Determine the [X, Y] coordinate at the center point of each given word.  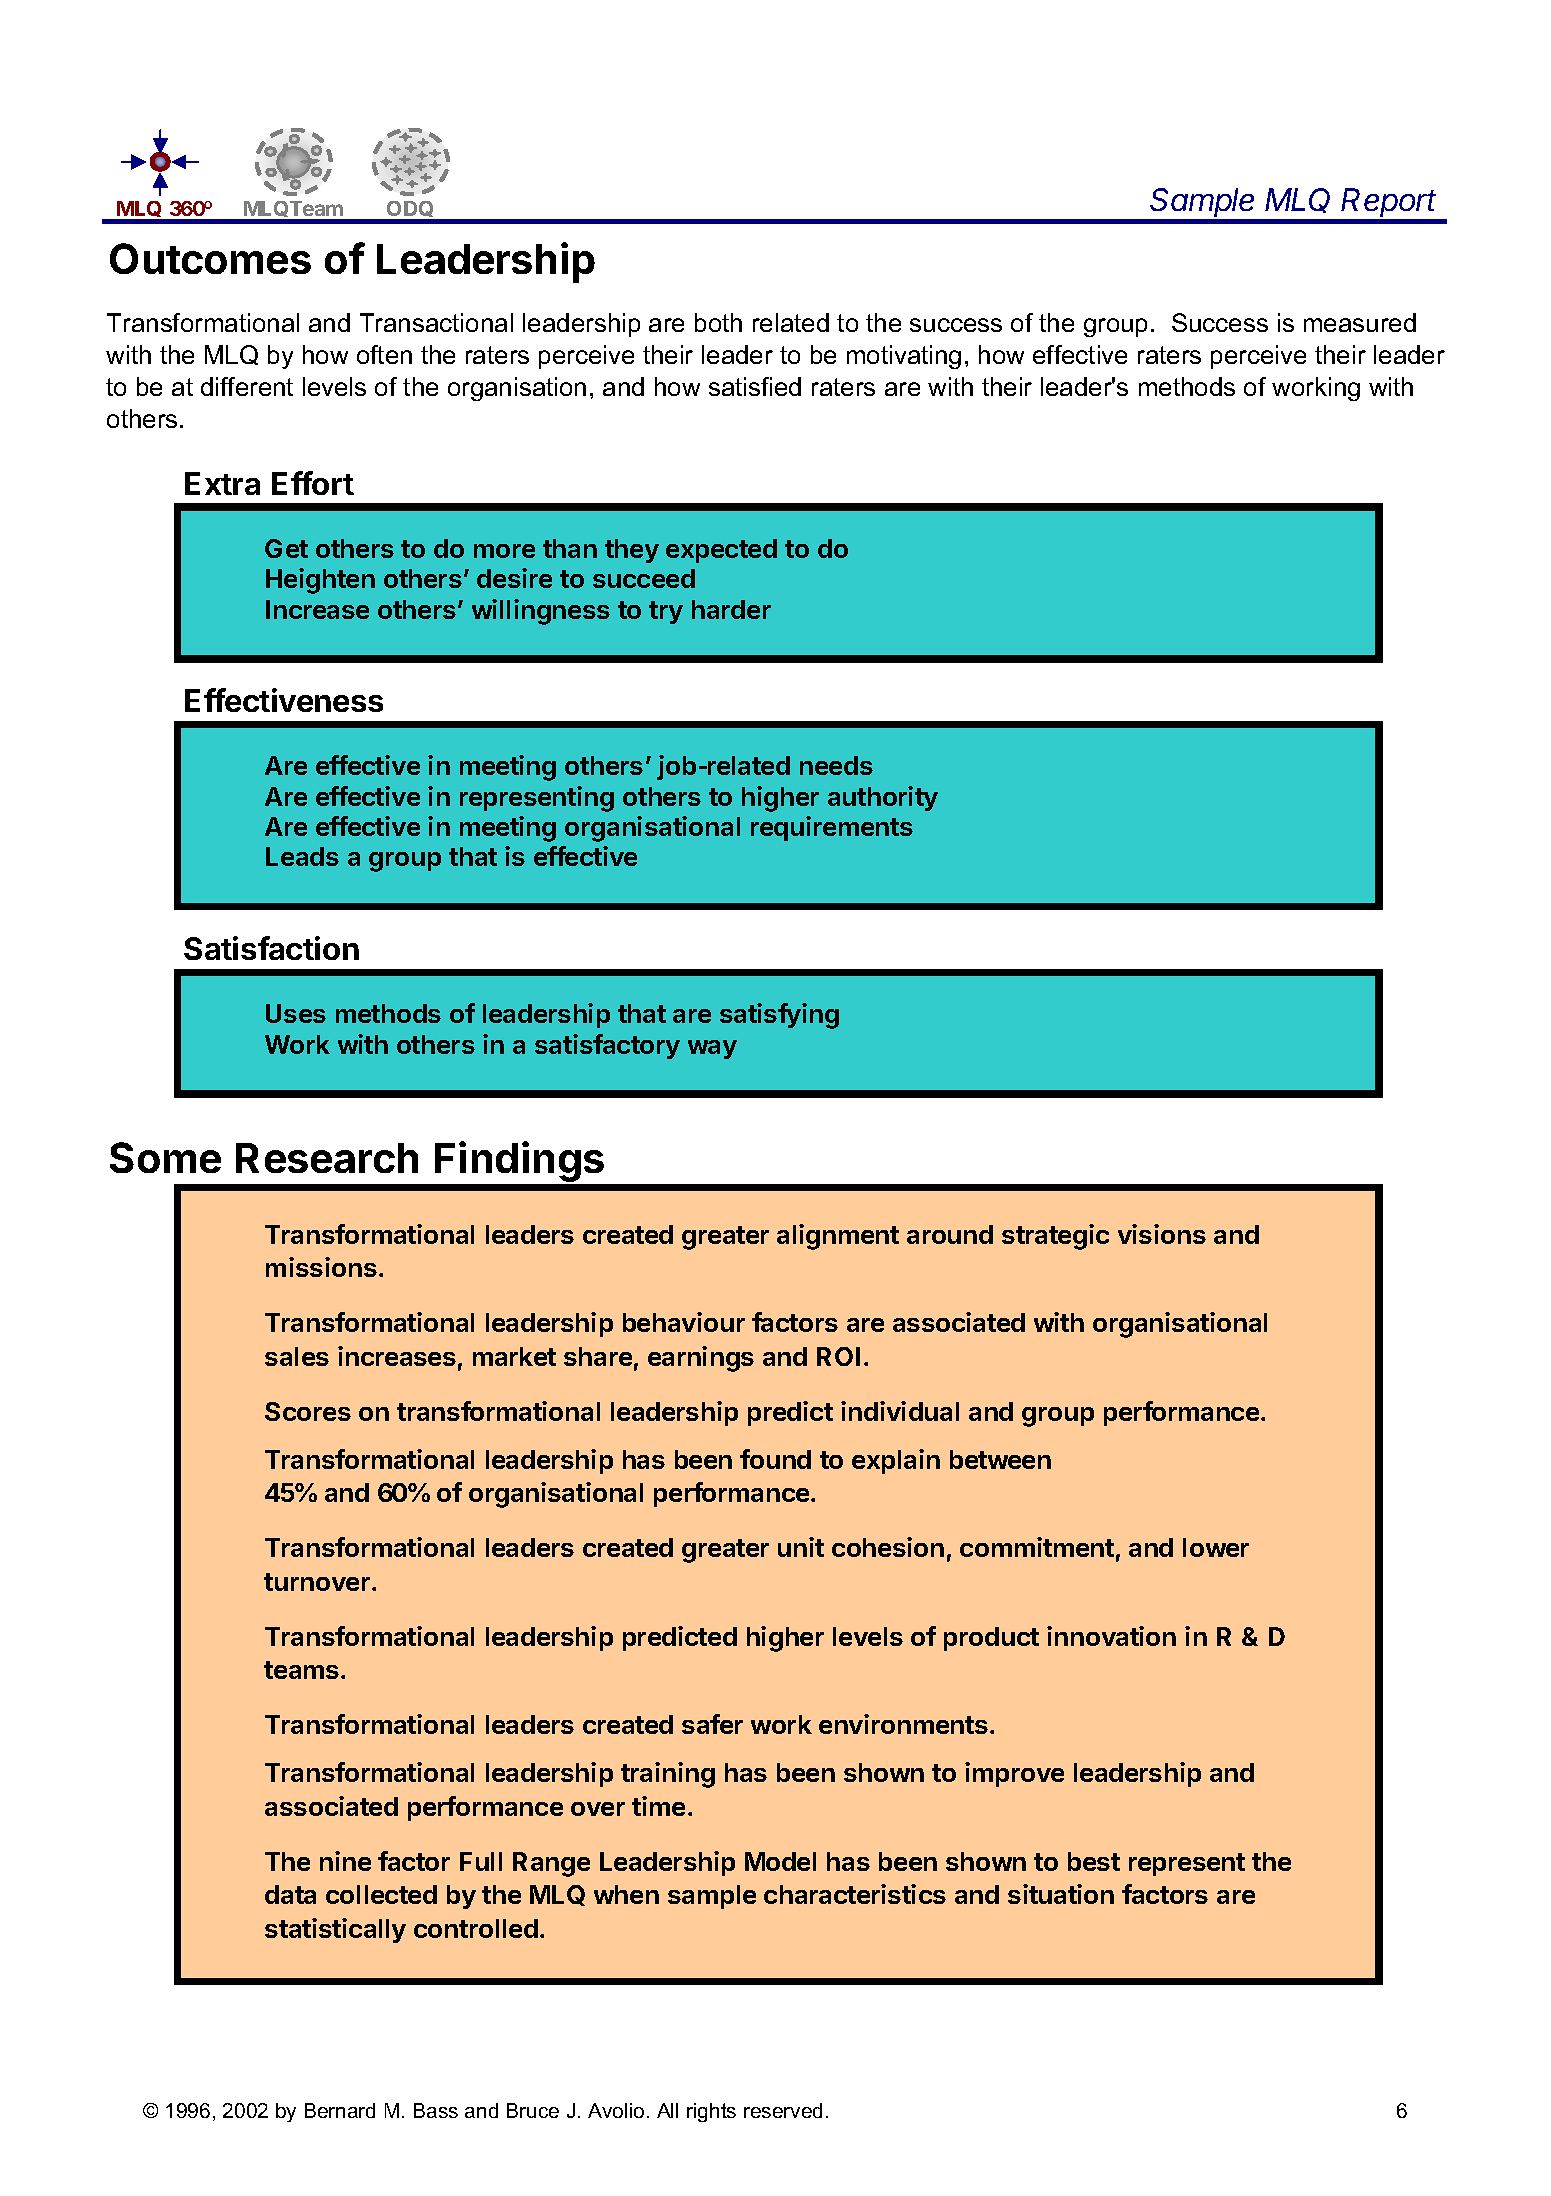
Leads [302, 856]
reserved [783, 2110]
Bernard [340, 2110]
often [384, 354]
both [718, 322]
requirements [832, 828]
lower [1216, 1547]
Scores [308, 1411]
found [775, 1459]
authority [883, 798]
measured [1360, 322]
